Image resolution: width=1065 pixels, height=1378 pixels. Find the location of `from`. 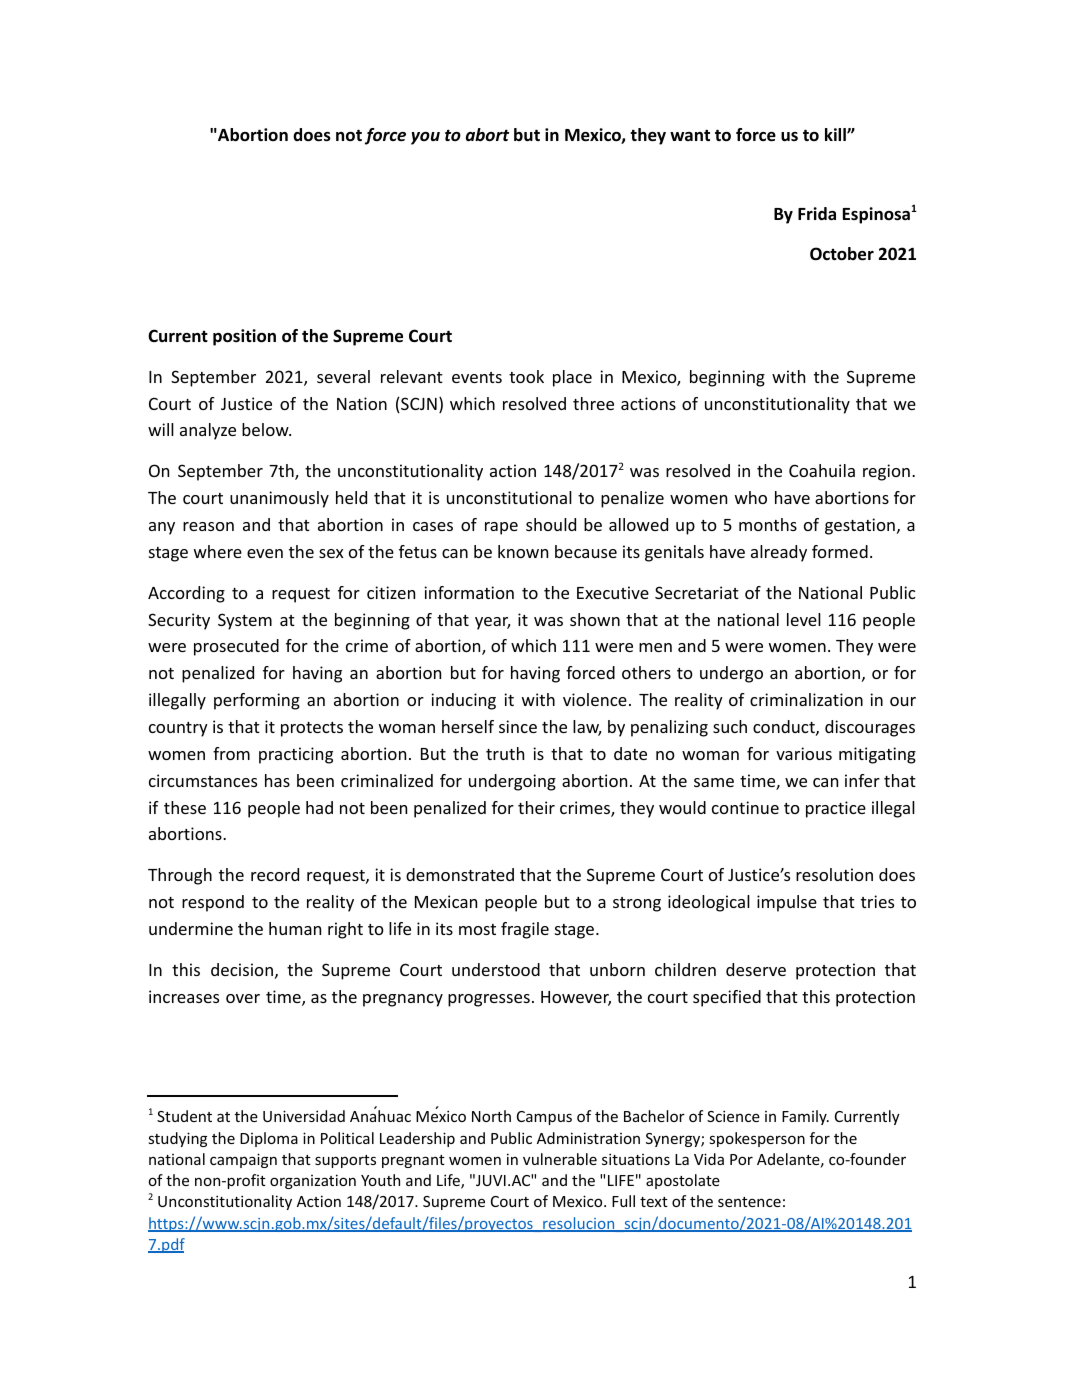

from is located at coordinates (231, 753).
